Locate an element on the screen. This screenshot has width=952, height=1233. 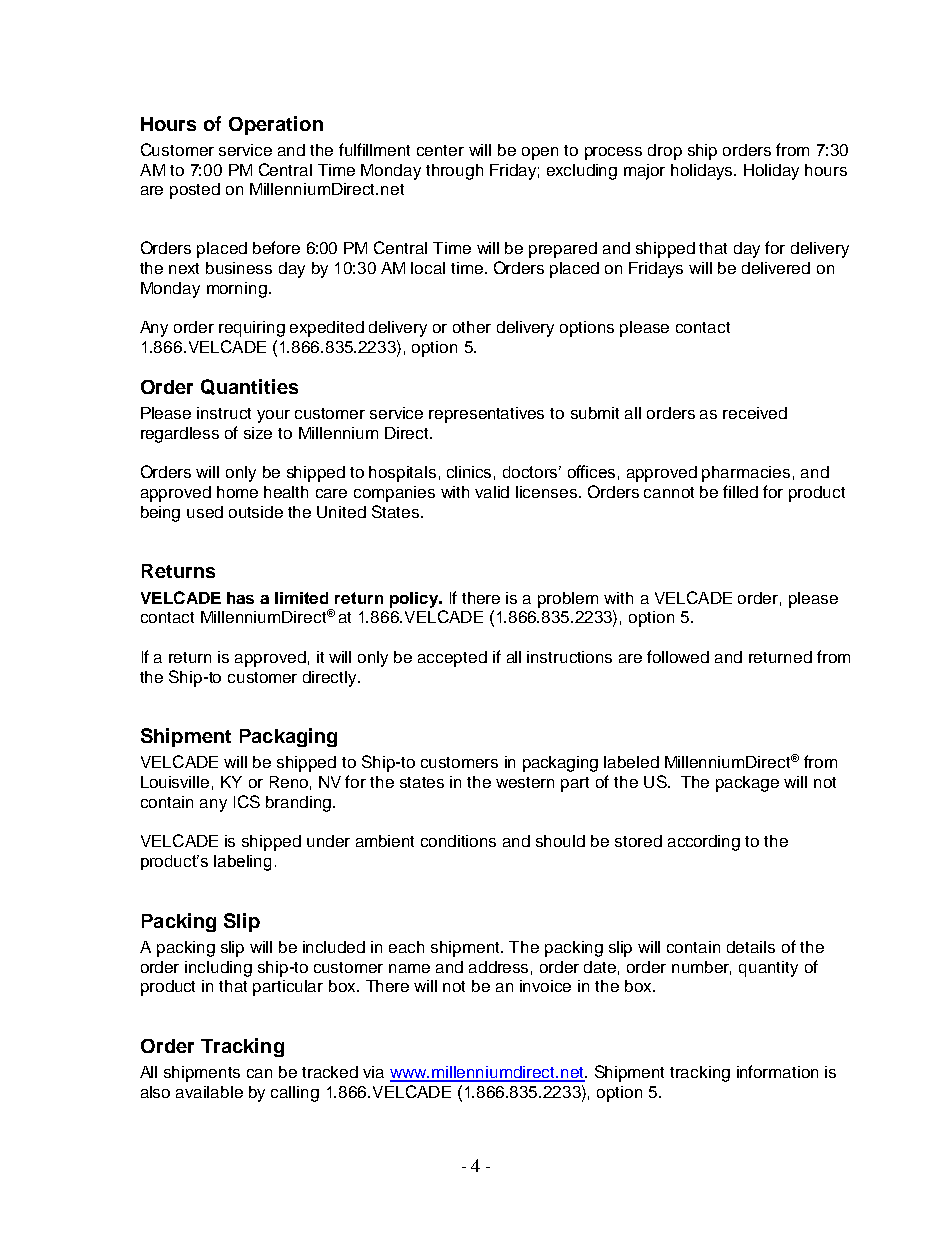
policy is located at coordinates (415, 600).
